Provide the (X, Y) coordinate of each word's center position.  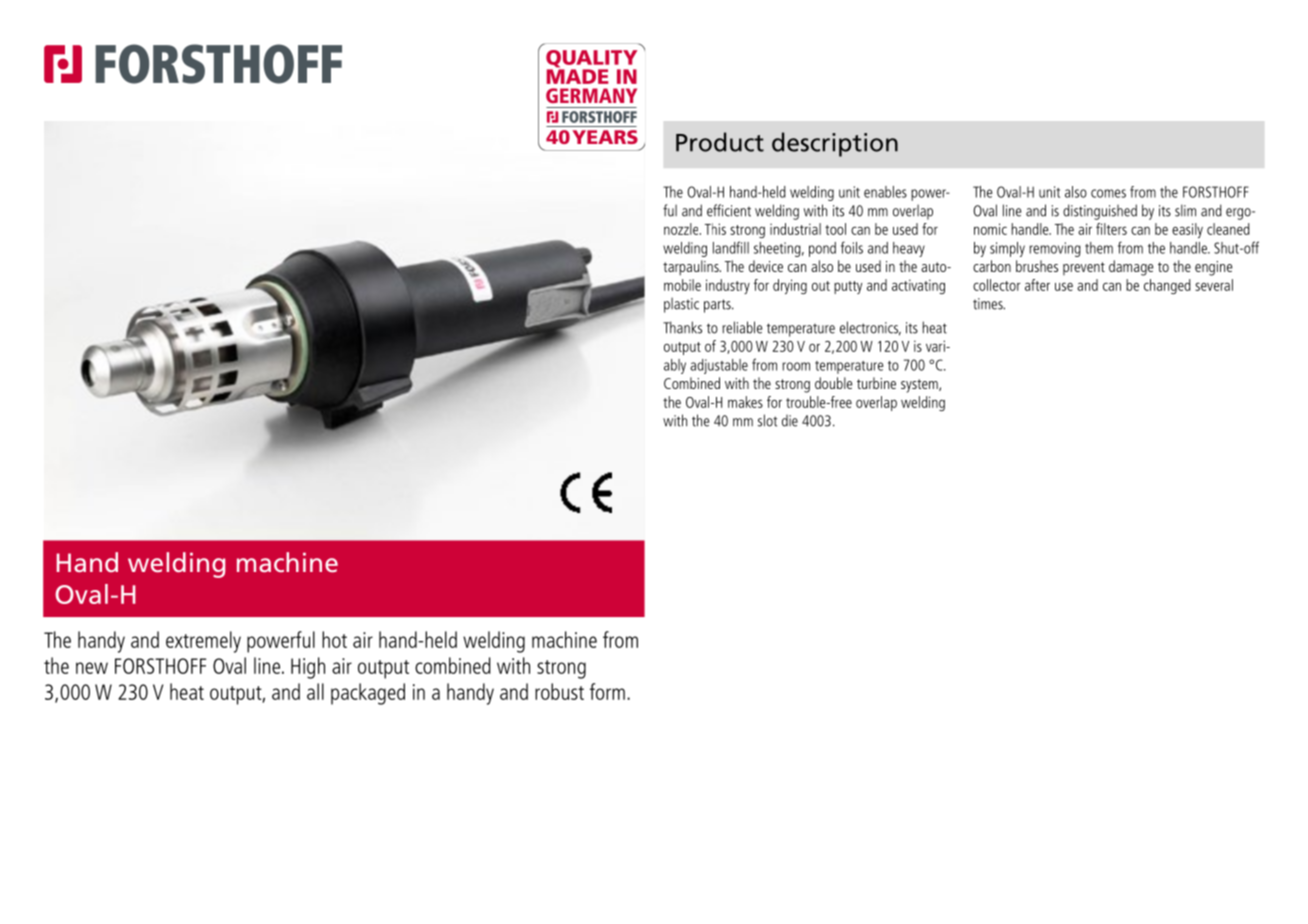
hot (334, 639)
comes (1108, 193)
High (308, 668)
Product (720, 142)
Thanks (682, 327)
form (607, 691)
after (1037, 285)
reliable (742, 327)
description (835, 144)
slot (767, 420)
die (790, 421)
